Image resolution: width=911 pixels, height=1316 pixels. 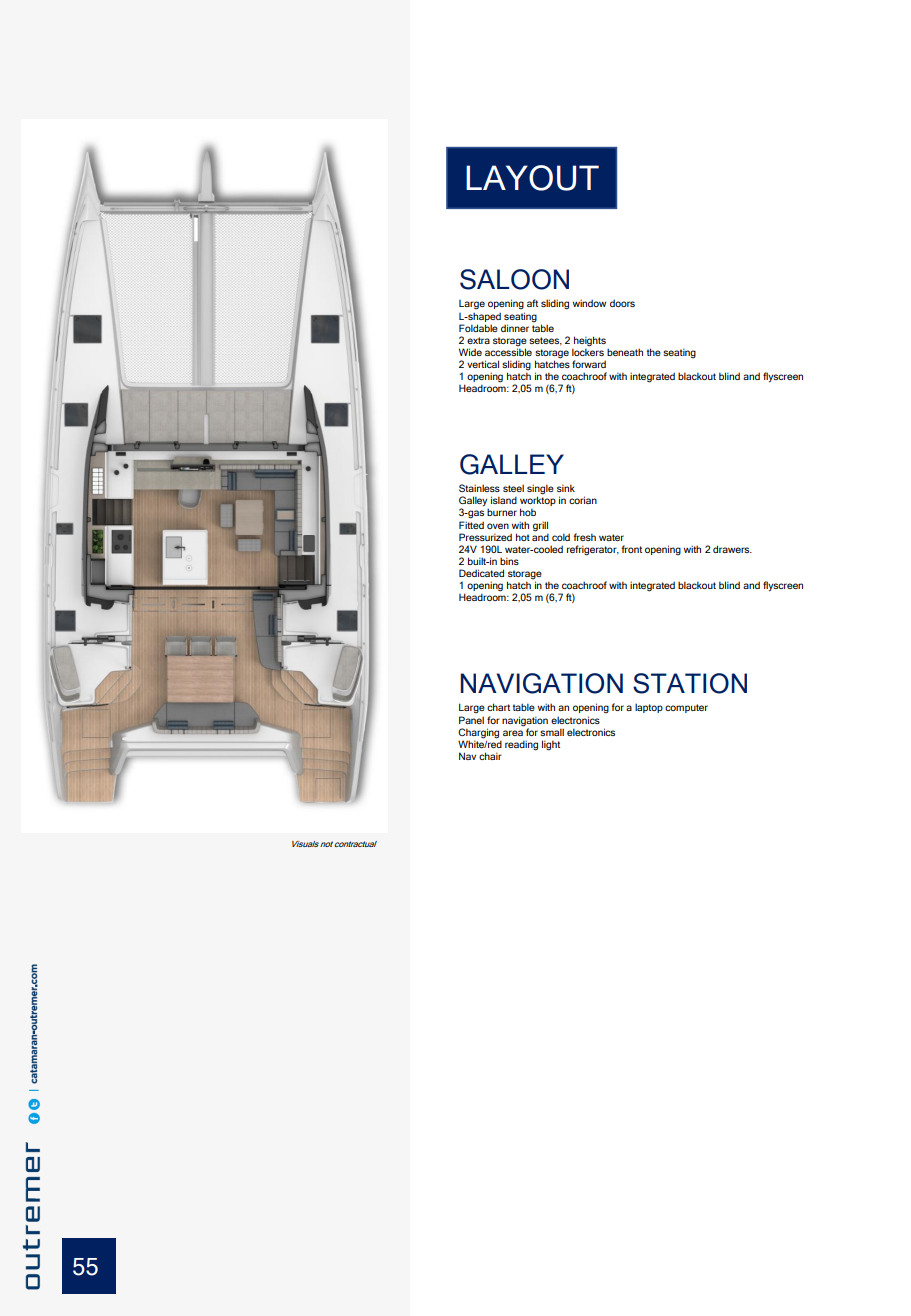 I want to click on bins, so click(x=509, y=561).
